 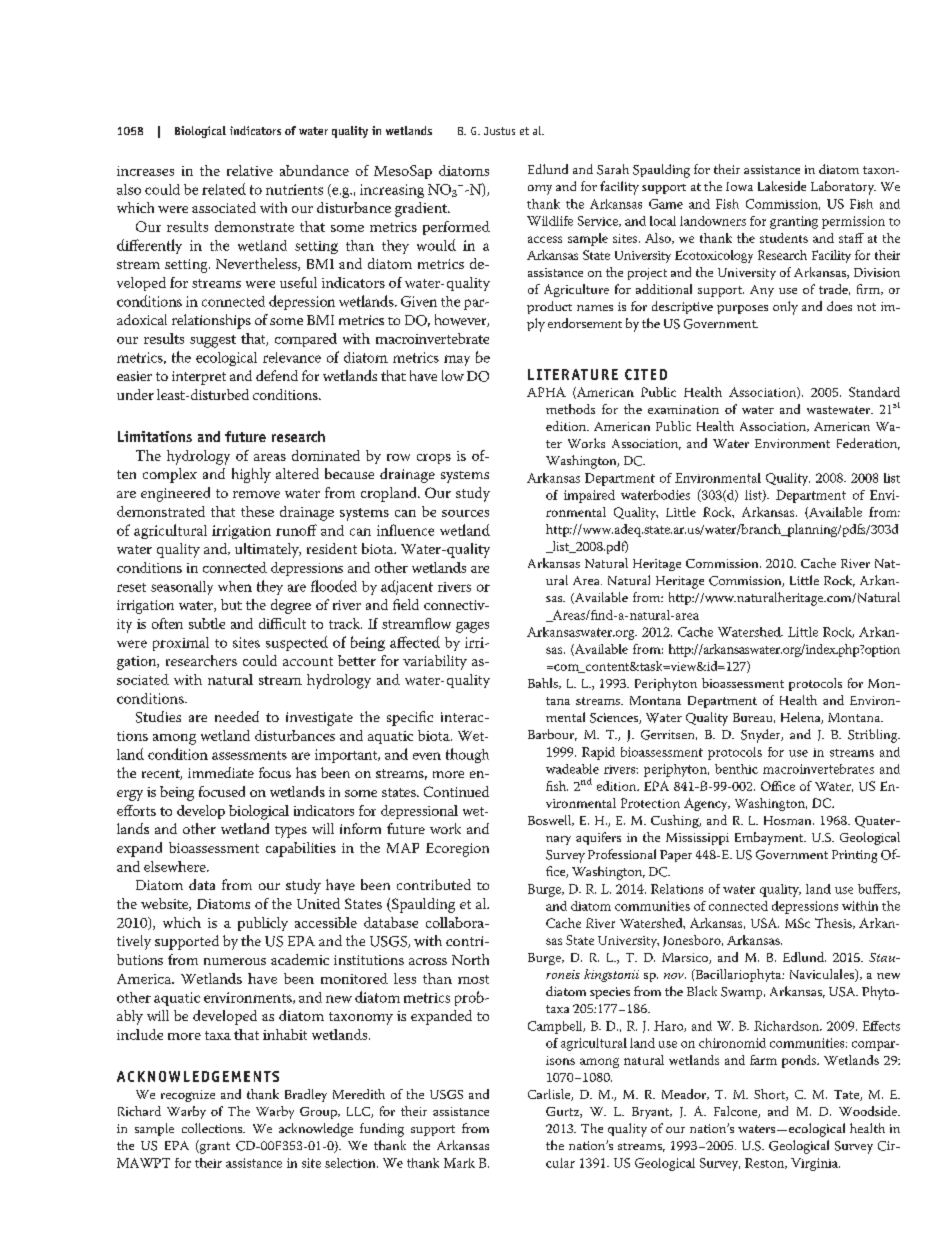 What do you see at coordinates (766, 1163) in the document?
I see `Reston` at bounding box center [766, 1163].
